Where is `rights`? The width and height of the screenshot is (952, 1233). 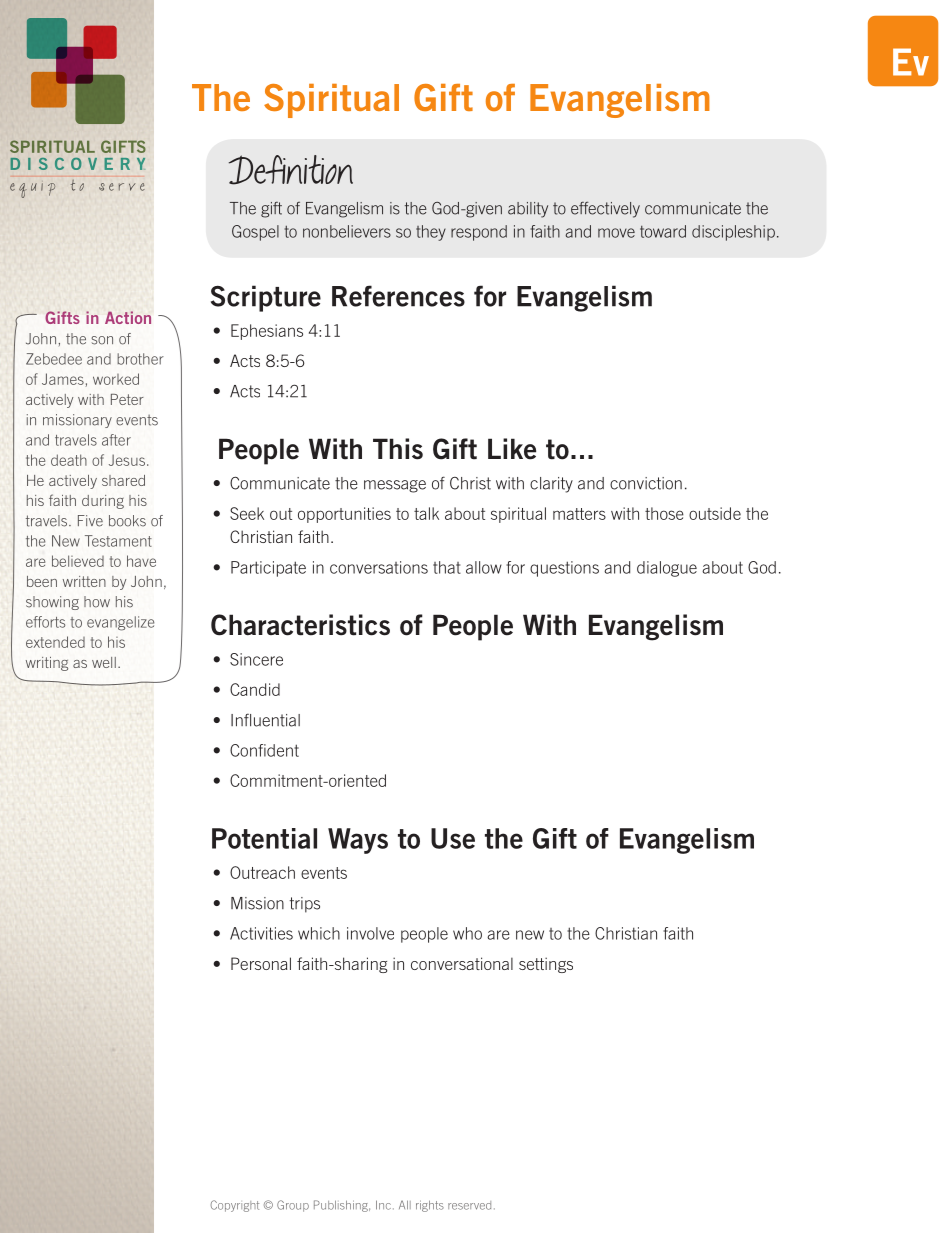 rights is located at coordinates (430, 1206).
